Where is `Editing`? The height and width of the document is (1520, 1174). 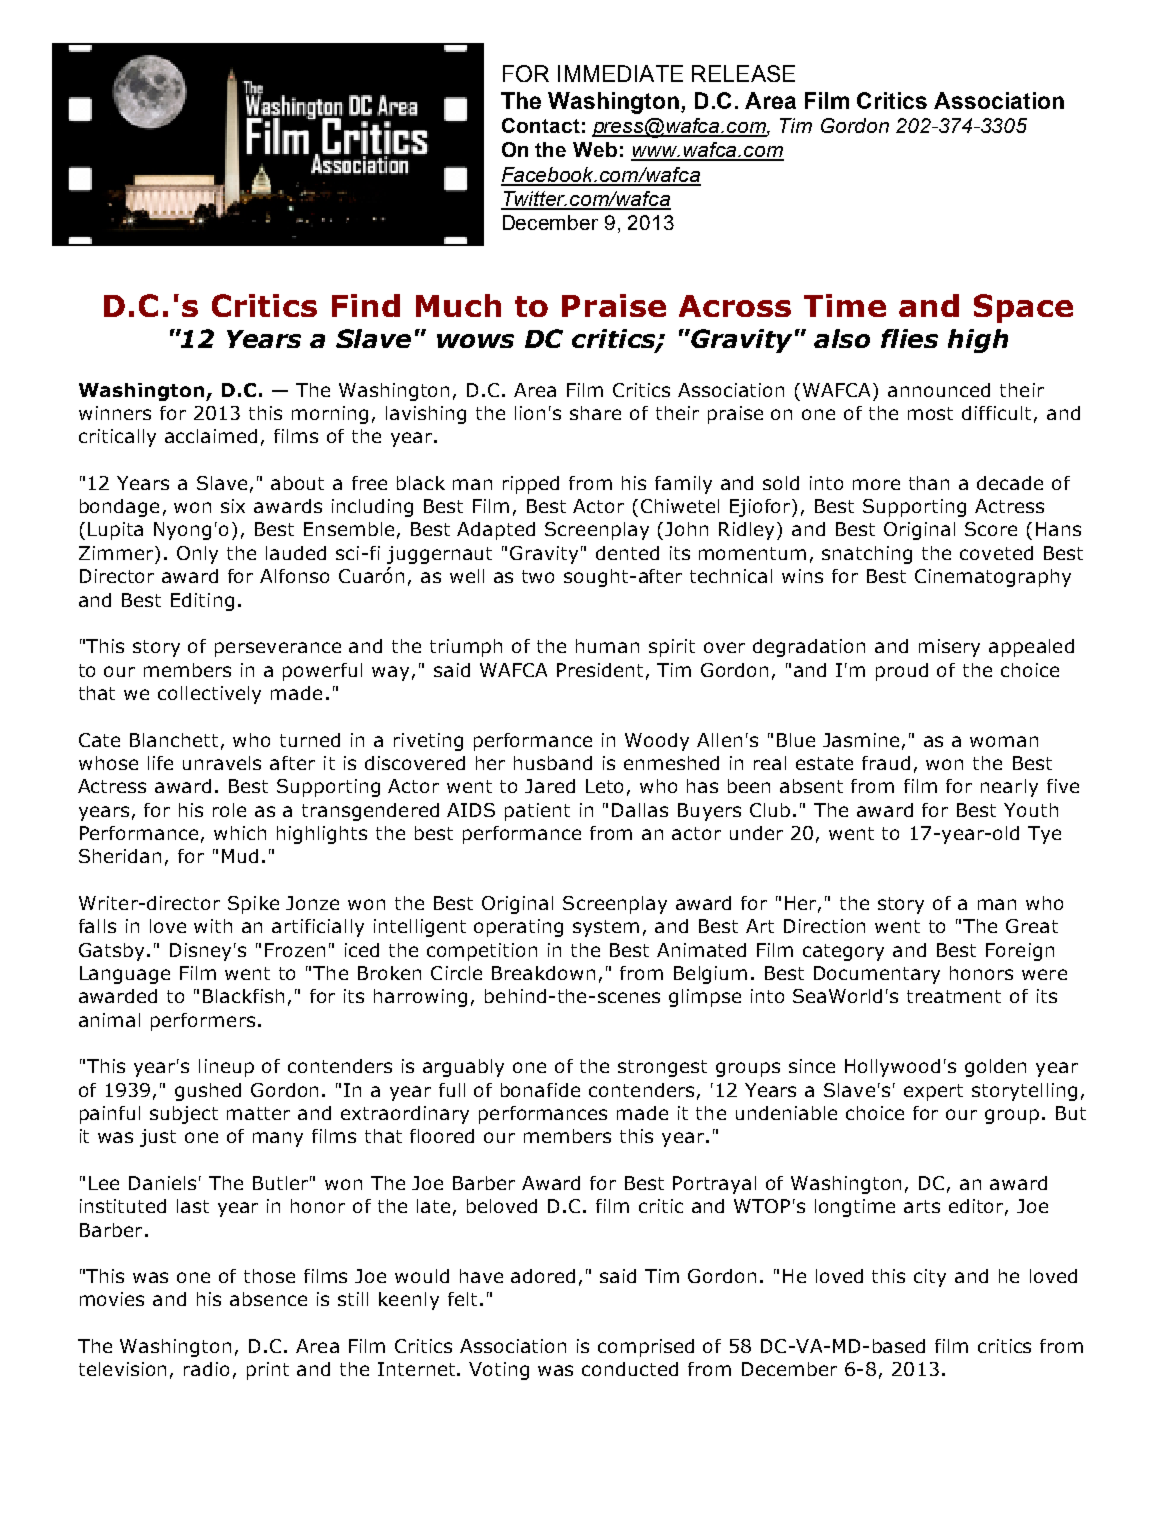
Editing is located at coordinates (202, 602).
